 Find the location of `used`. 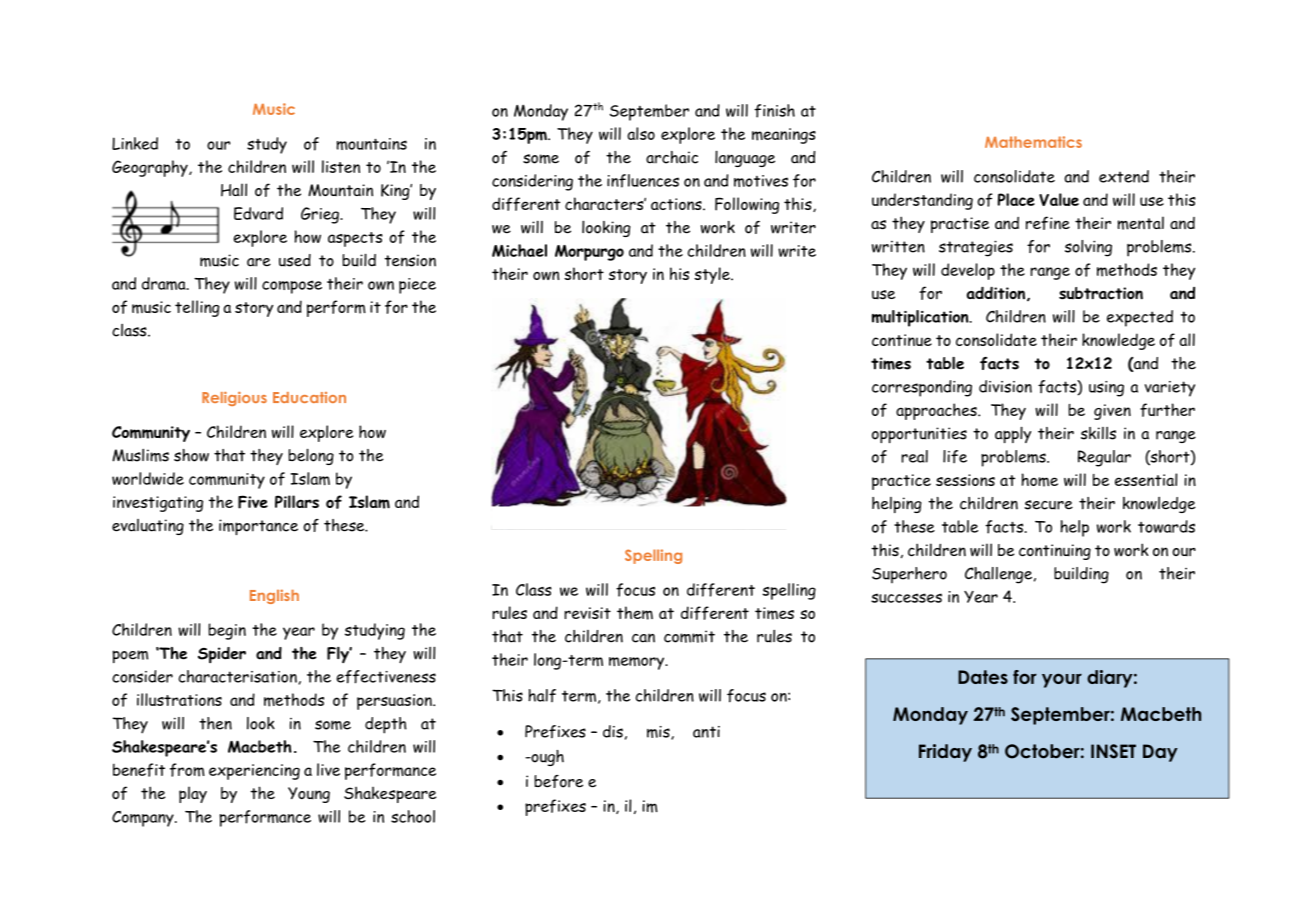

used is located at coordinates (295, 260).
